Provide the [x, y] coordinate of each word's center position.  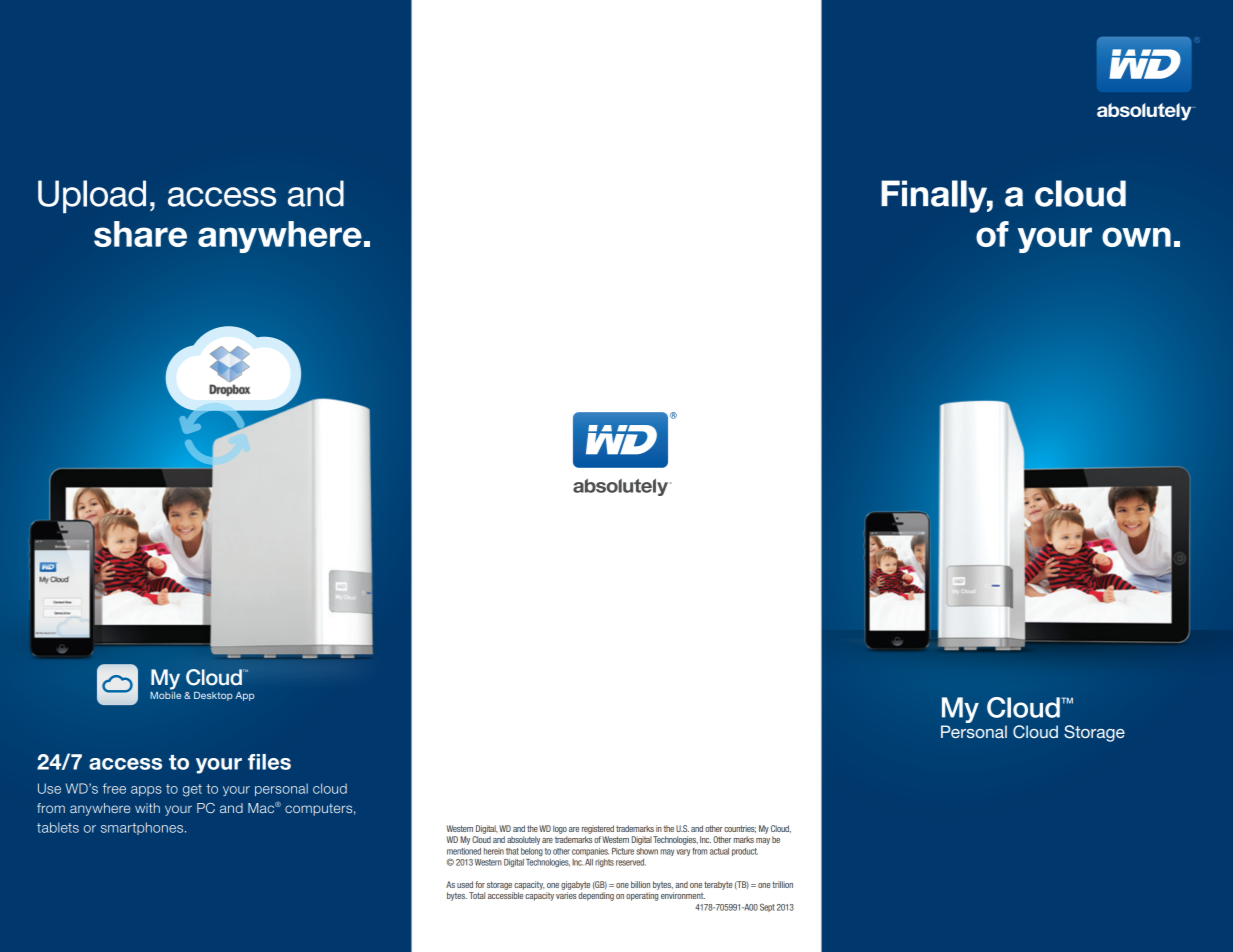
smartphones [143, 828]
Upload [92, 197]
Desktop [213, 696]
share [140, 234]
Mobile [165, 695]
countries [740, 829]
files [269, 762]
